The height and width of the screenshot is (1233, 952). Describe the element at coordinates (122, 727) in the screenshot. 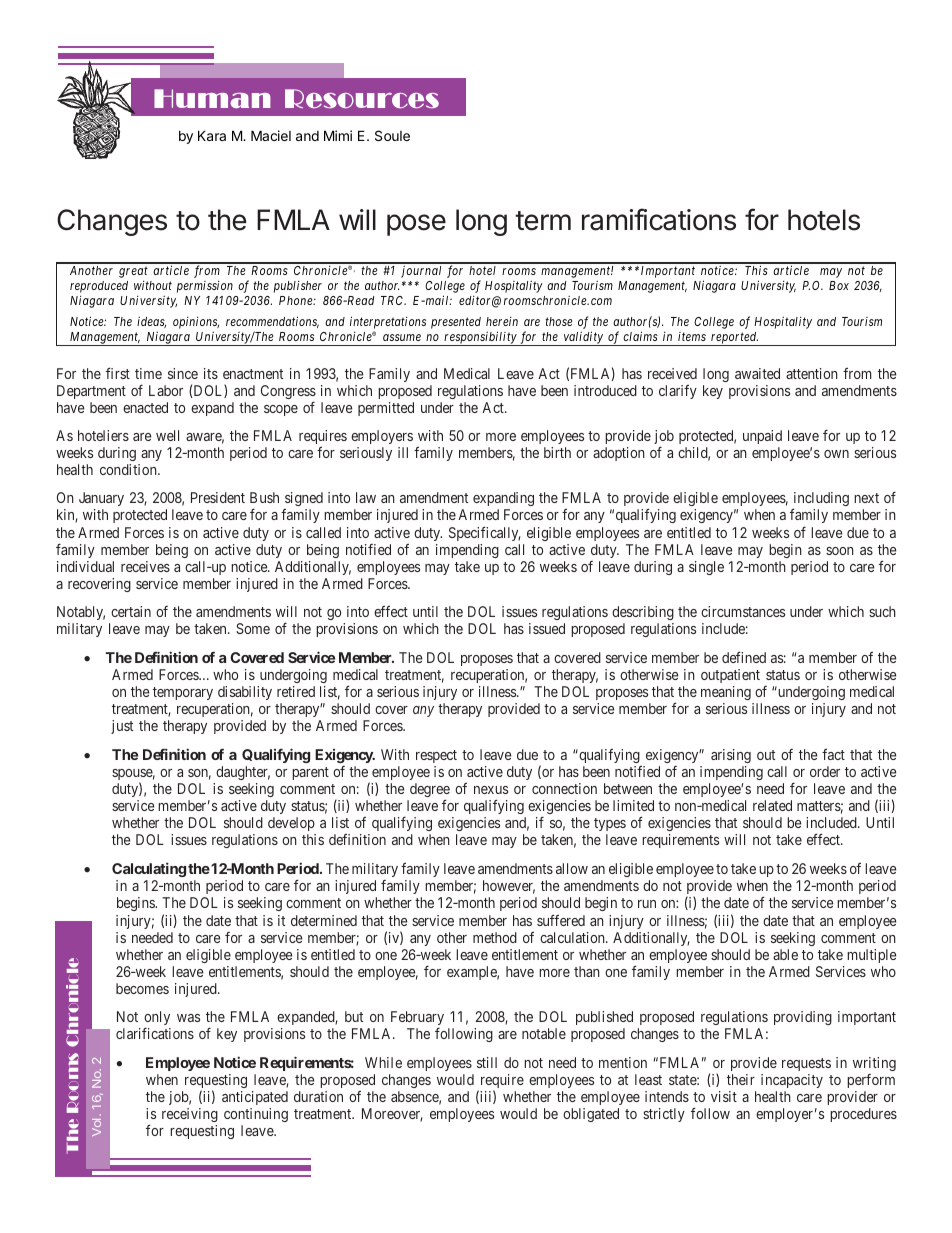

I see `just` at that location.
